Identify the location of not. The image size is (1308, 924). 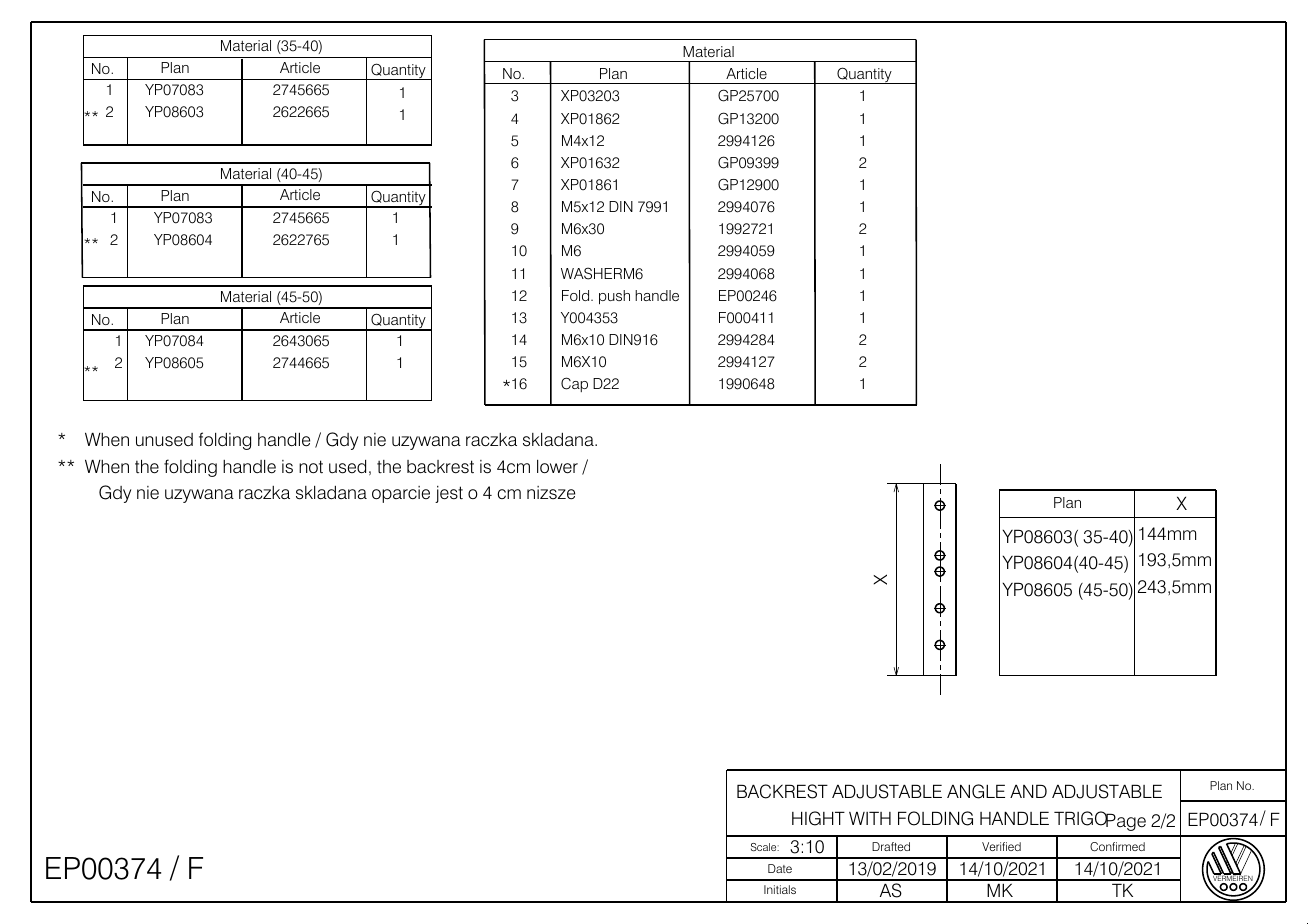
(311, 467).
